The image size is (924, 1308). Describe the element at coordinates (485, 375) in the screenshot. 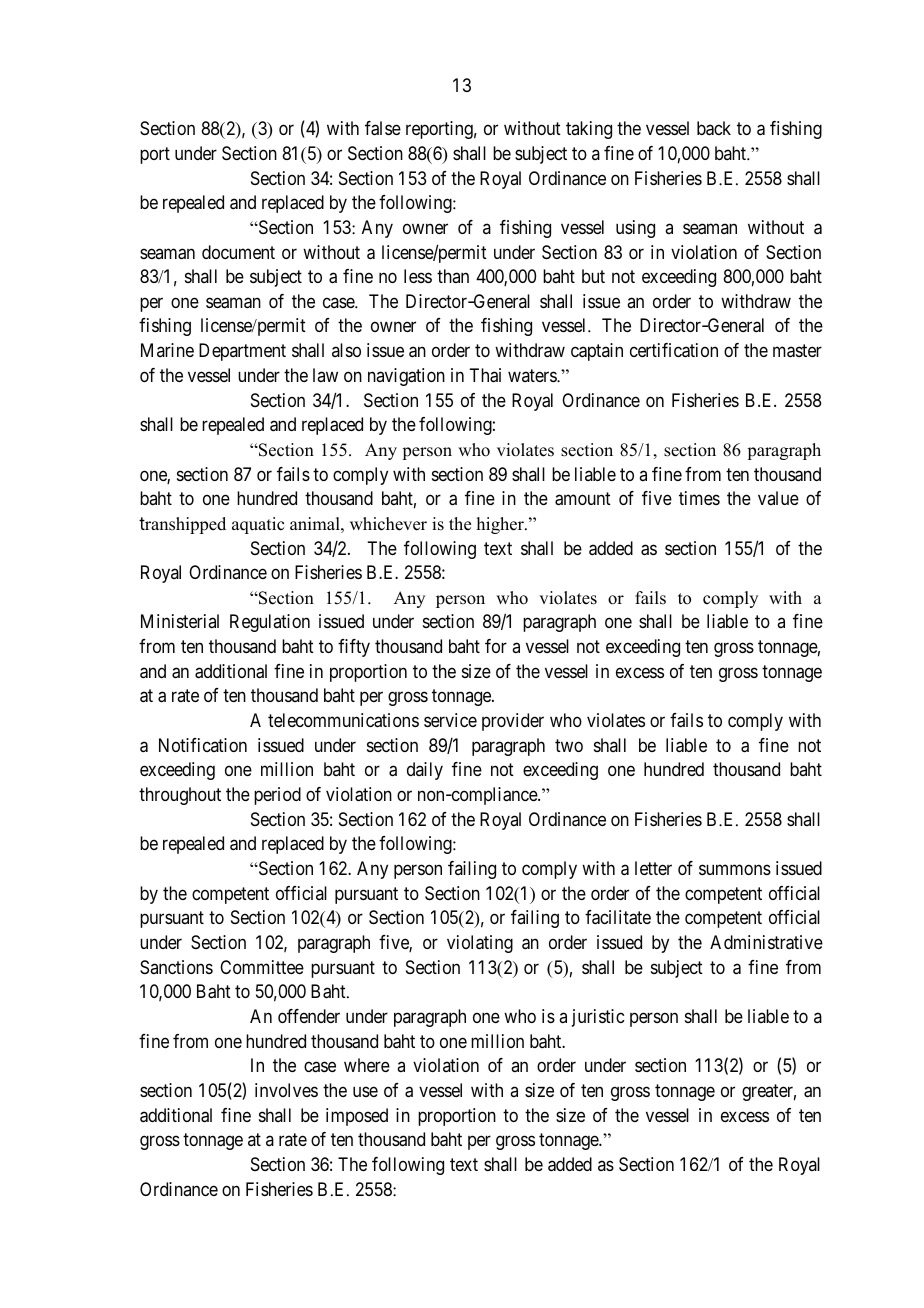

I see `Thai` at that location.
